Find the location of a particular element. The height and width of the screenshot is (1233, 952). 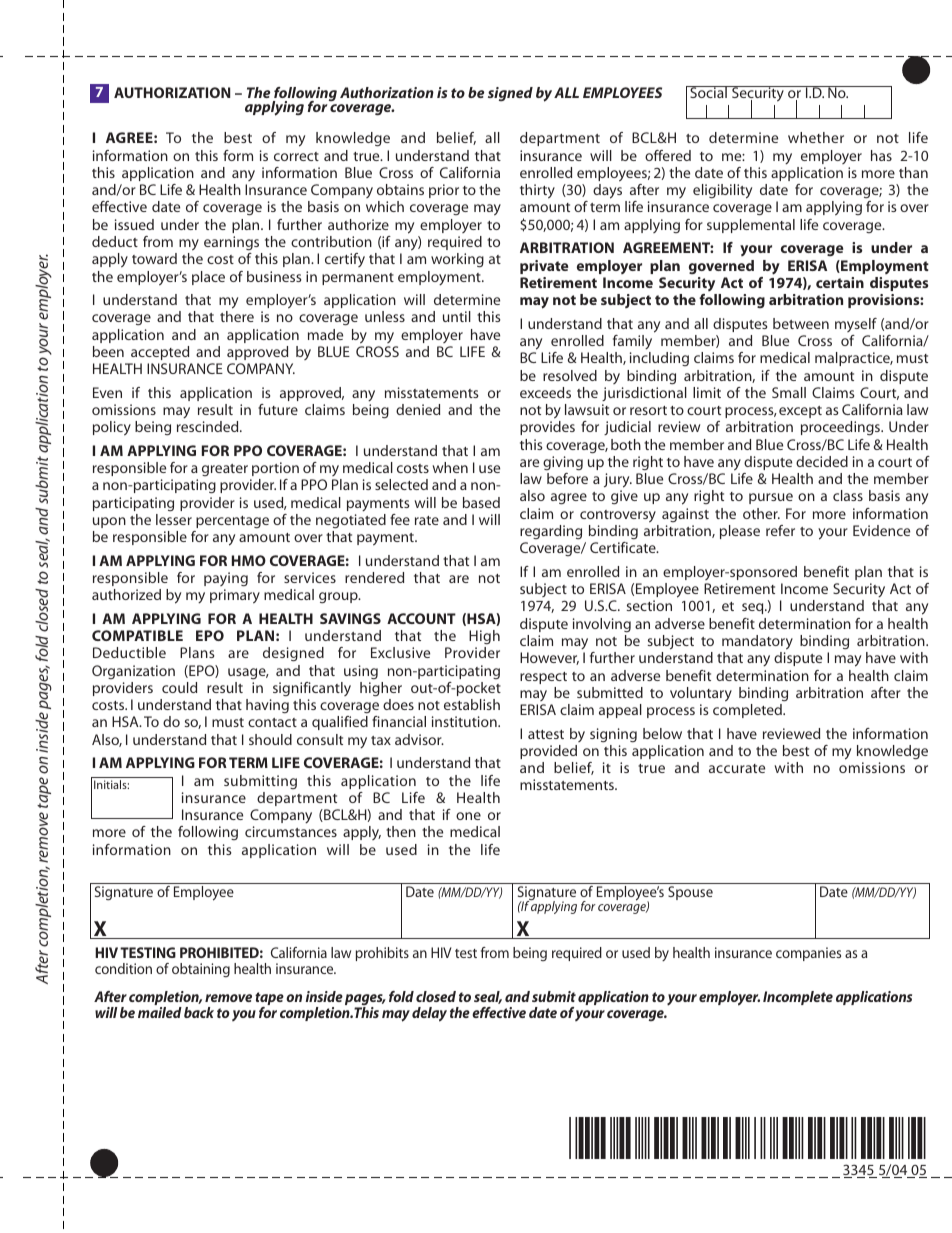

thirty is located at coordinates (537, 191).
